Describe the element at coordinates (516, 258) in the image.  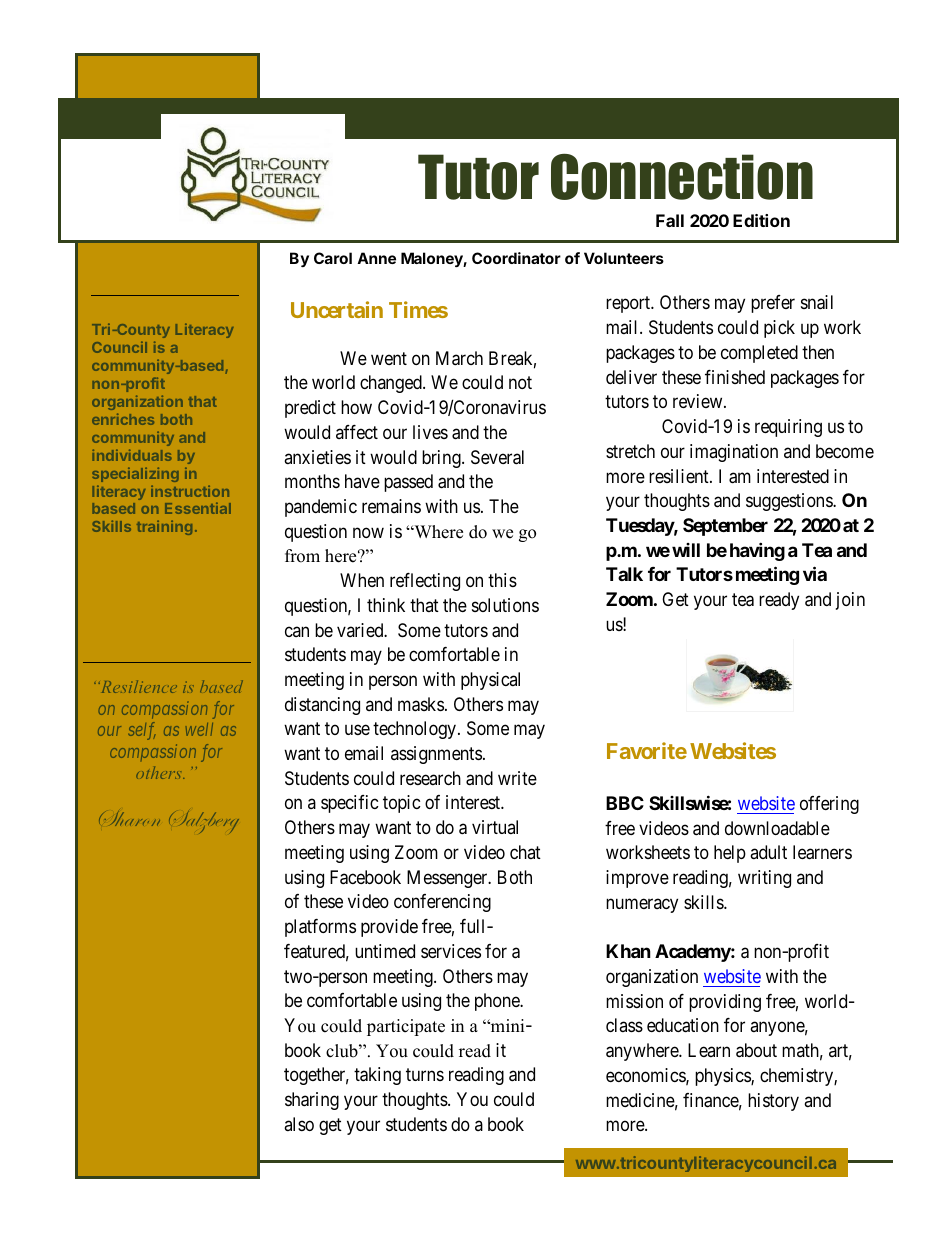
I see `Coordinator` at that location.
